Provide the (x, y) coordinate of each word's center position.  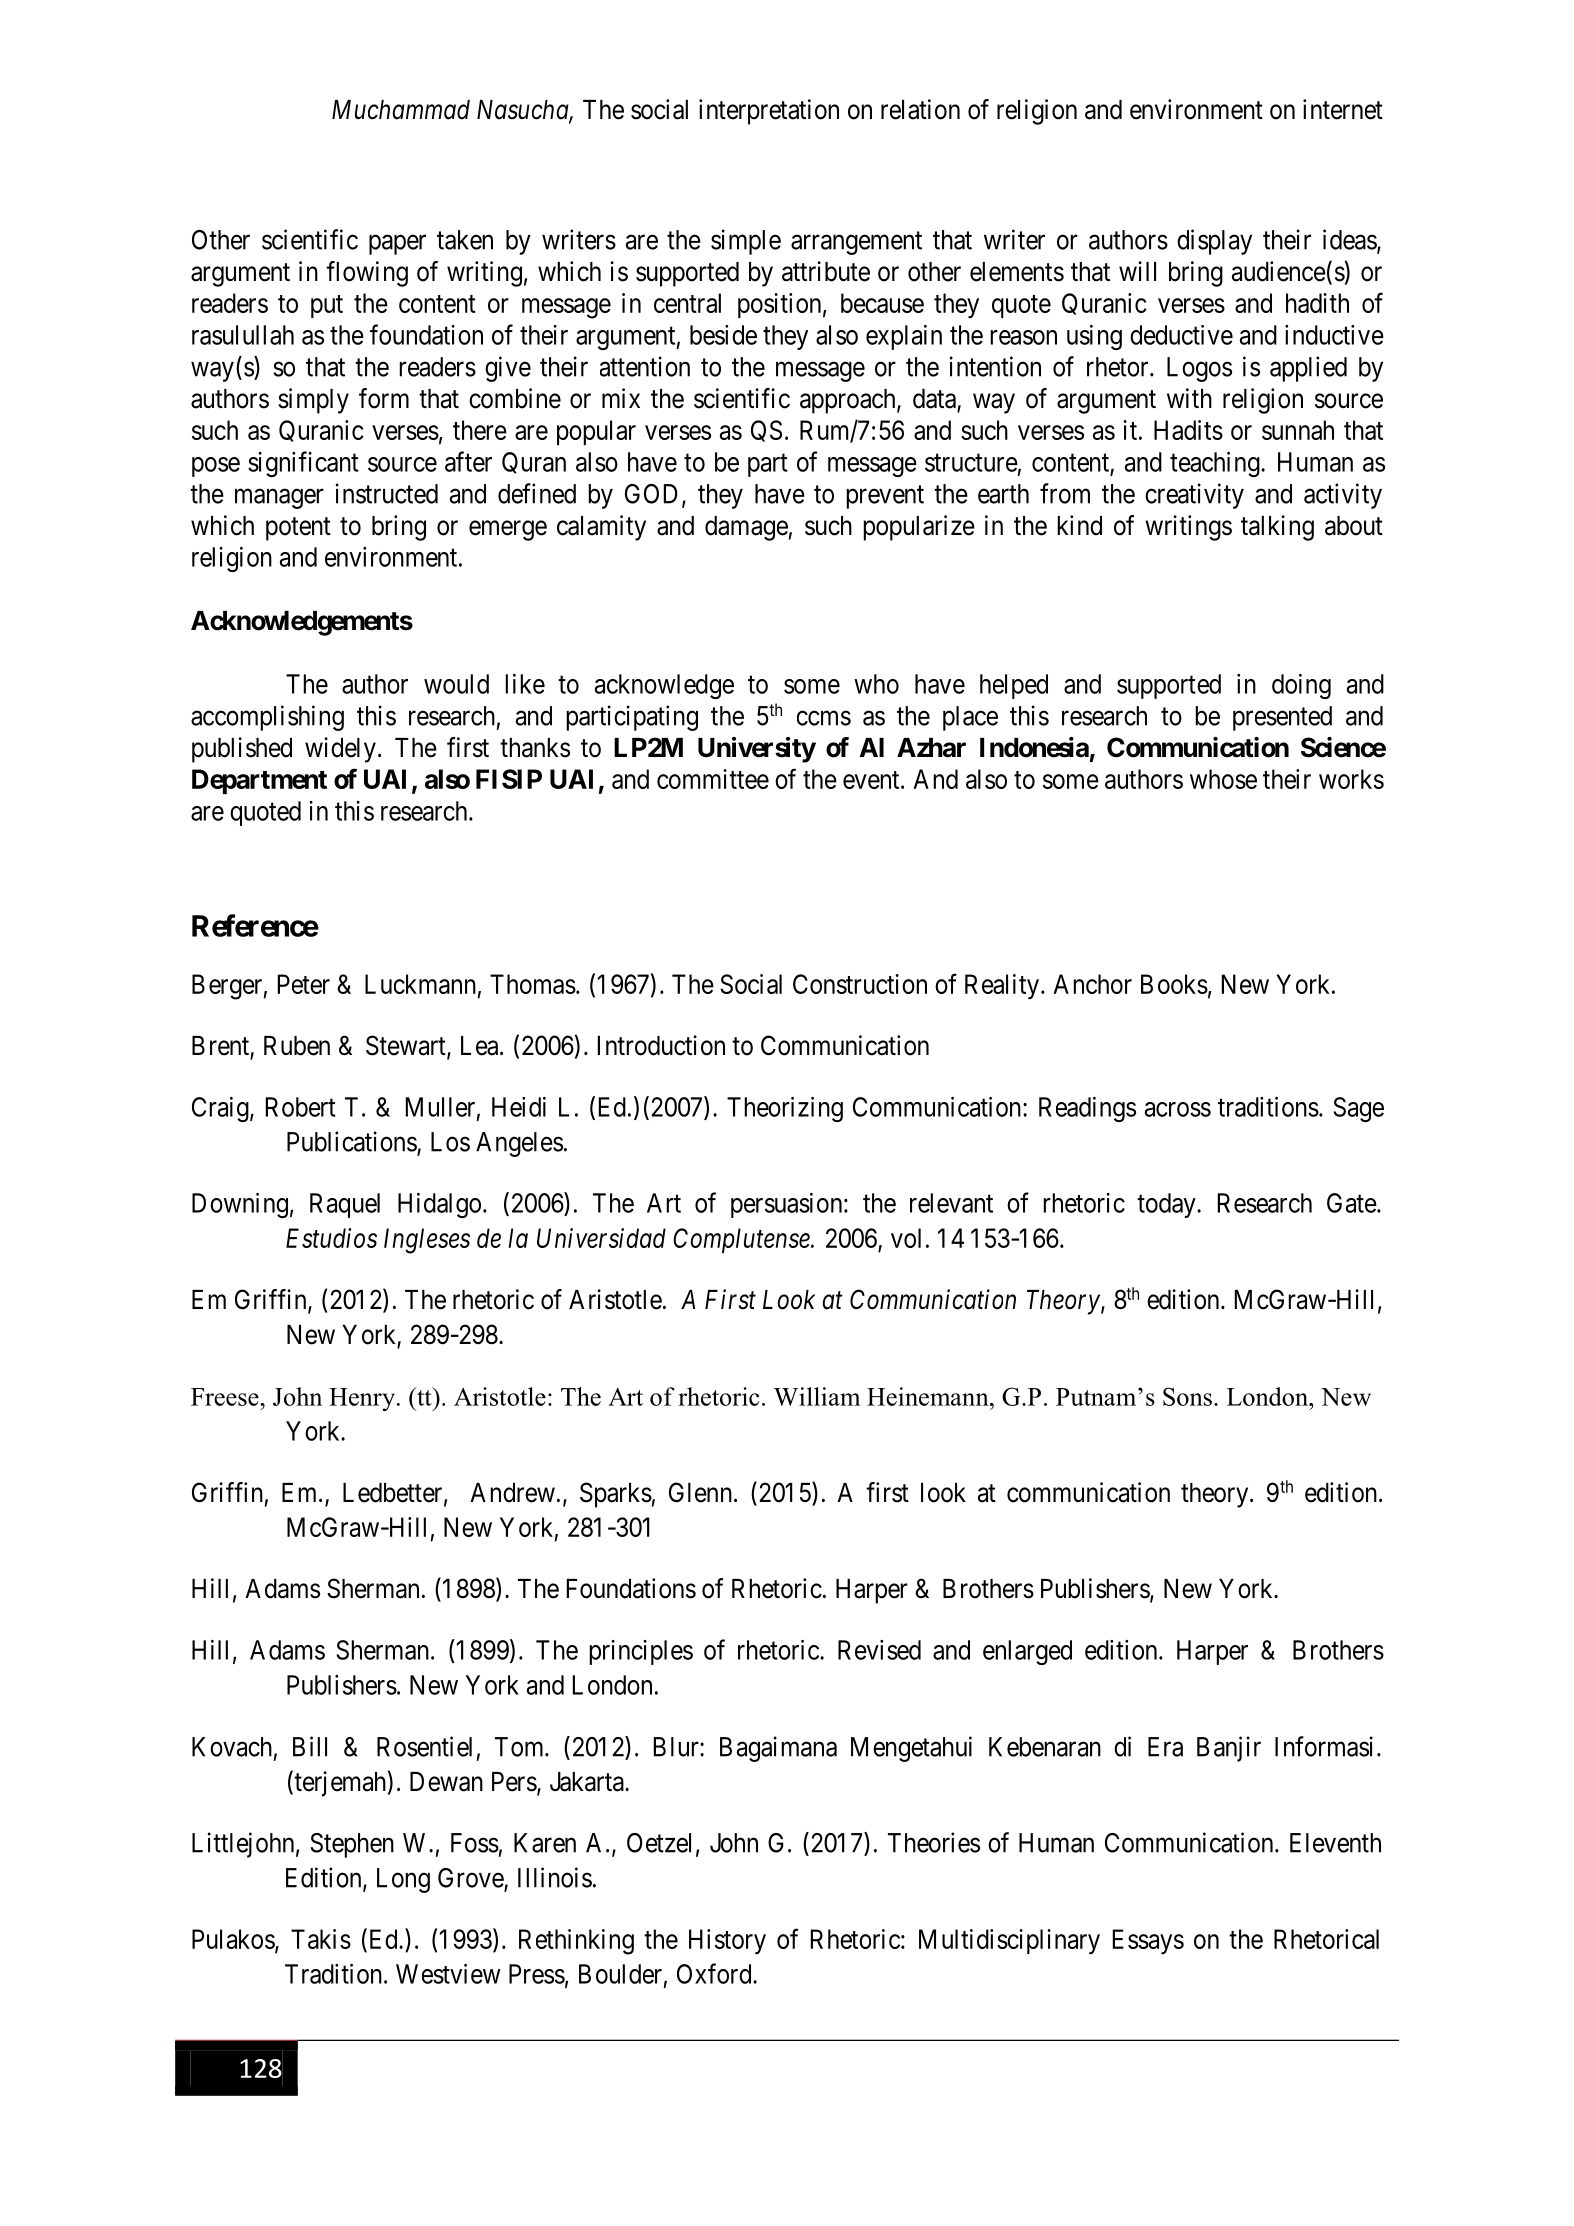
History (727, 1941)
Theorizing (785, 1109)
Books (1174, 984)
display (1214, 242)
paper (397, 245)
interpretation (769, 112)
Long (403, 1880)
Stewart (407, 1046)
